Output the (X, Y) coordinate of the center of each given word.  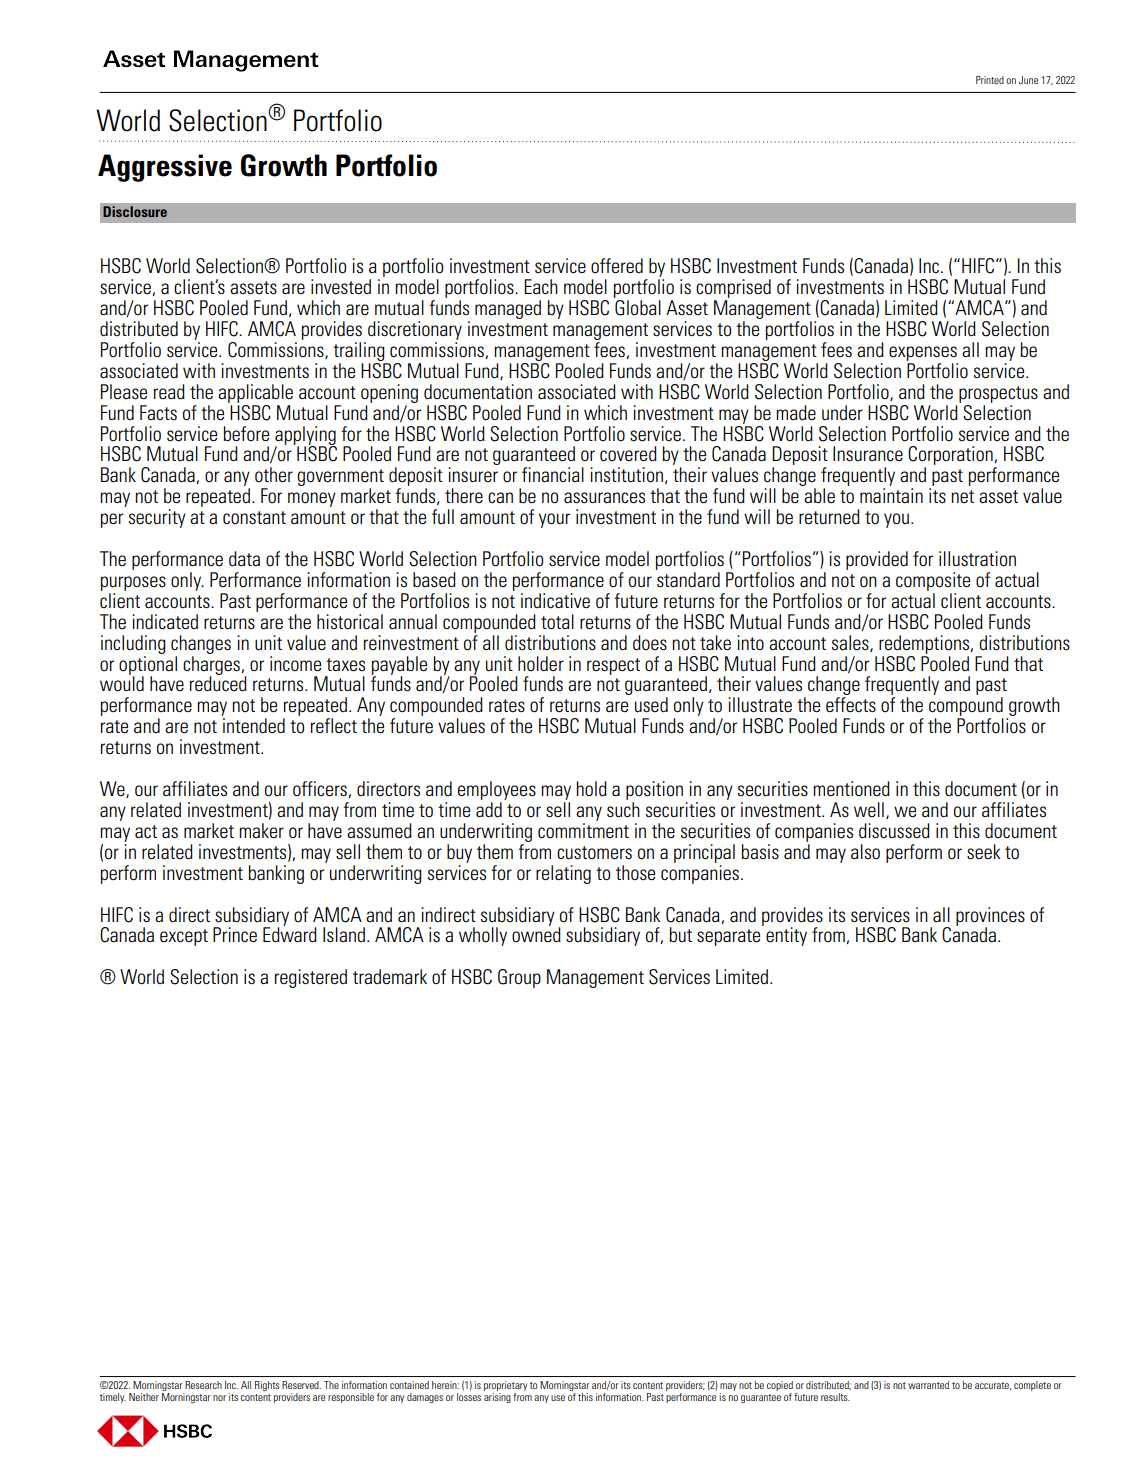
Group (519, 978)
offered (617, 266)
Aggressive (165, 168)
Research (203, 1385)
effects (851, 704)
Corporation (951, 457)
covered (628, 454)
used (651, 705)
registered (311, 978)
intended (254, 725)
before (246, 434)
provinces (990, 917)
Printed (990, 80)
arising (497, 1396)
